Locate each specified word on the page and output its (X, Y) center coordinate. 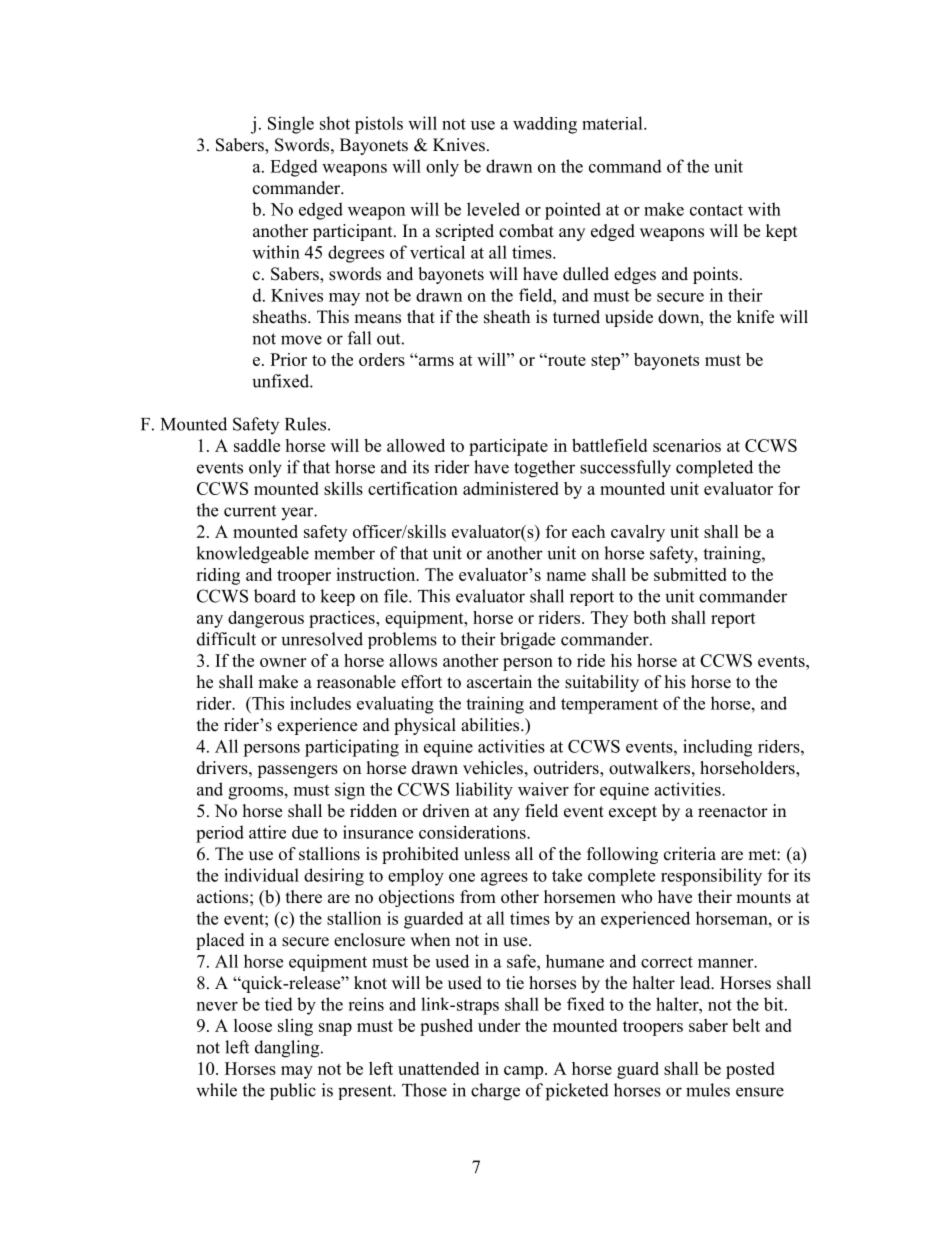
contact (716, 210)
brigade (527, 641)
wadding (545, 125)
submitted (690, 574)
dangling (288, 1049)
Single (291, 125)
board (275, 596)
